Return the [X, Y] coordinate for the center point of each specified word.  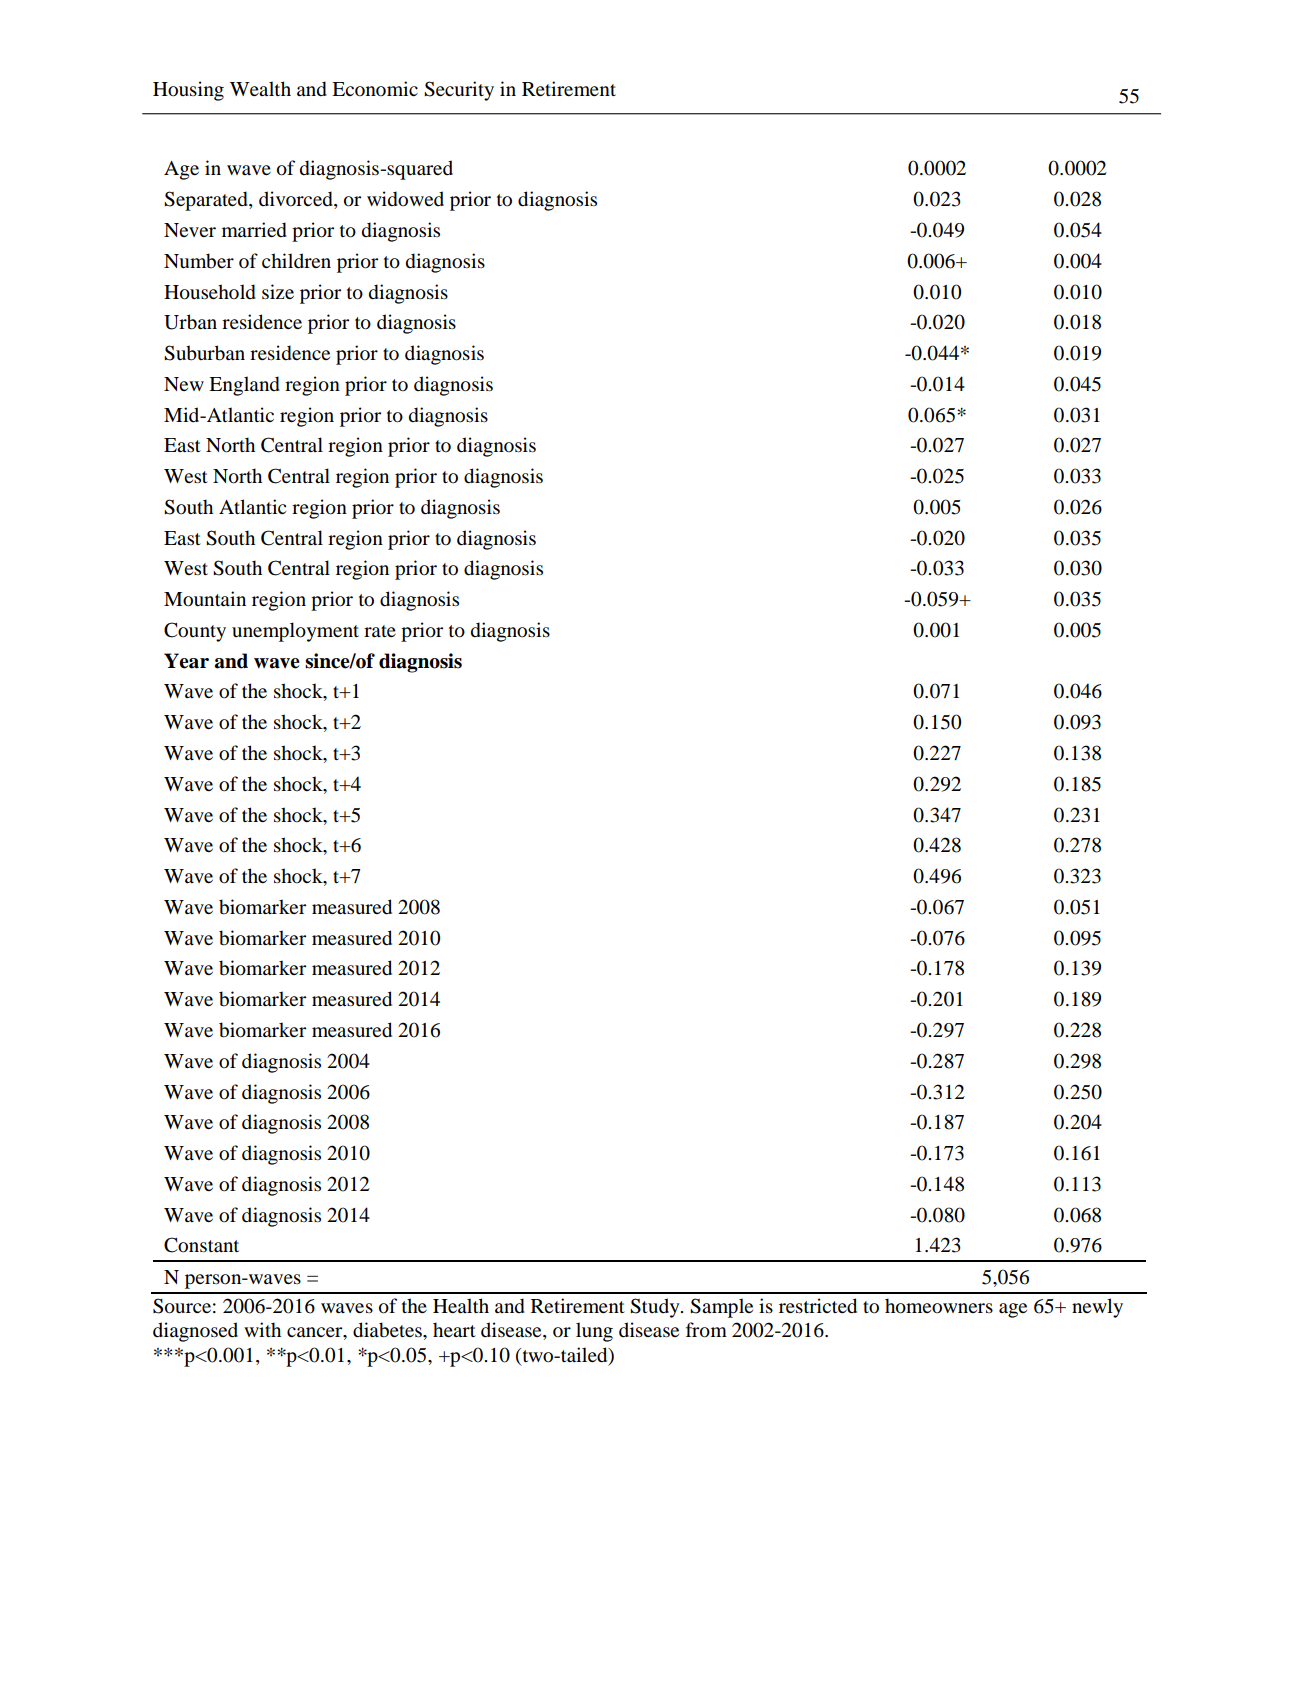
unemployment [295, 632]
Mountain [205, 599]
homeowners [939, 1306]
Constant [201, 1245]
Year [186, 661]
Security [459, 91]
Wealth [260, 89]
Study [656, 1308]
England [244, 386]
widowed [405, 199]
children [296, 260]
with [262, 1329]
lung [594, 1332]
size [278, 292]
